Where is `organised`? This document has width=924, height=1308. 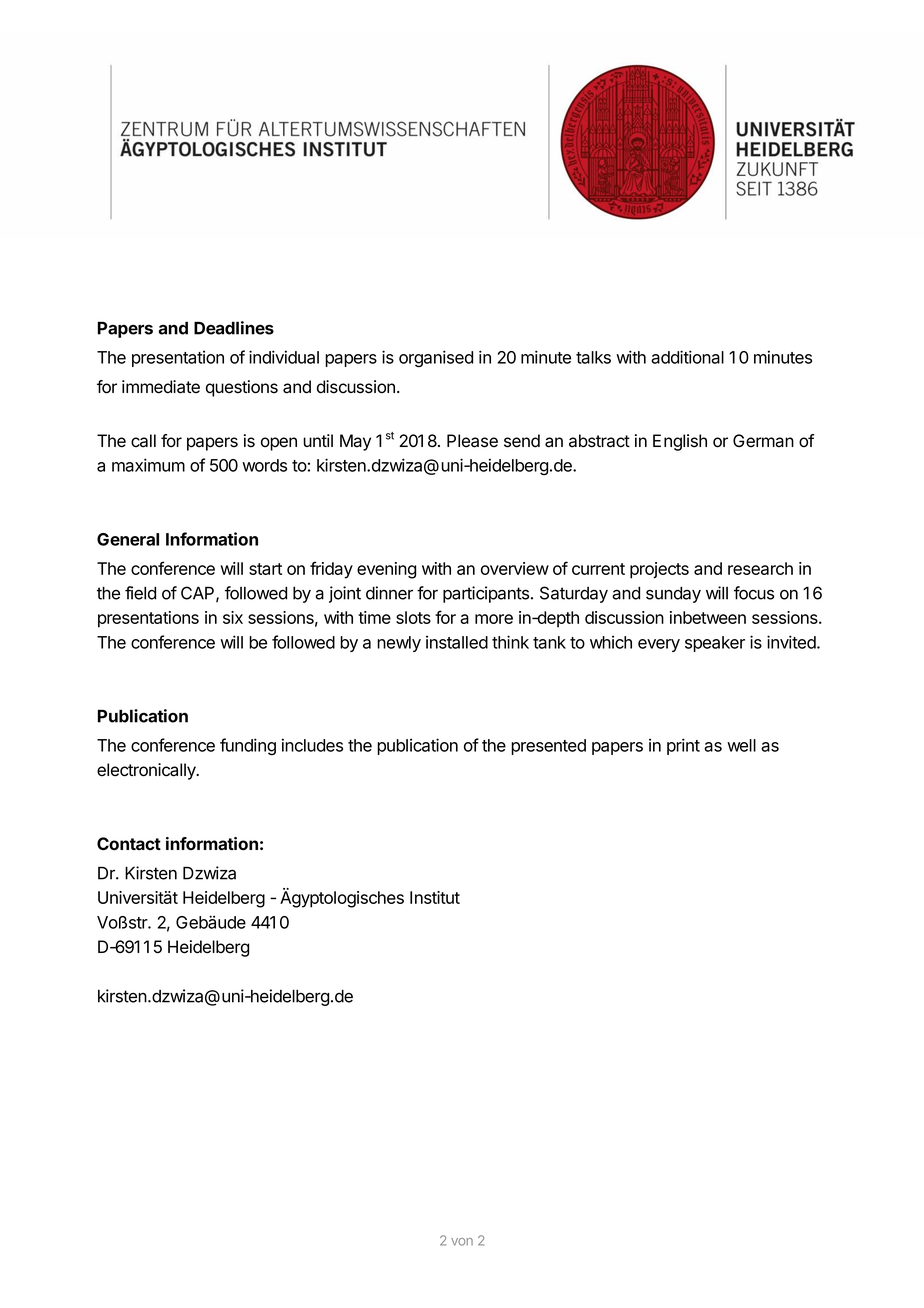 organised is located at coordinates (436, 359).
